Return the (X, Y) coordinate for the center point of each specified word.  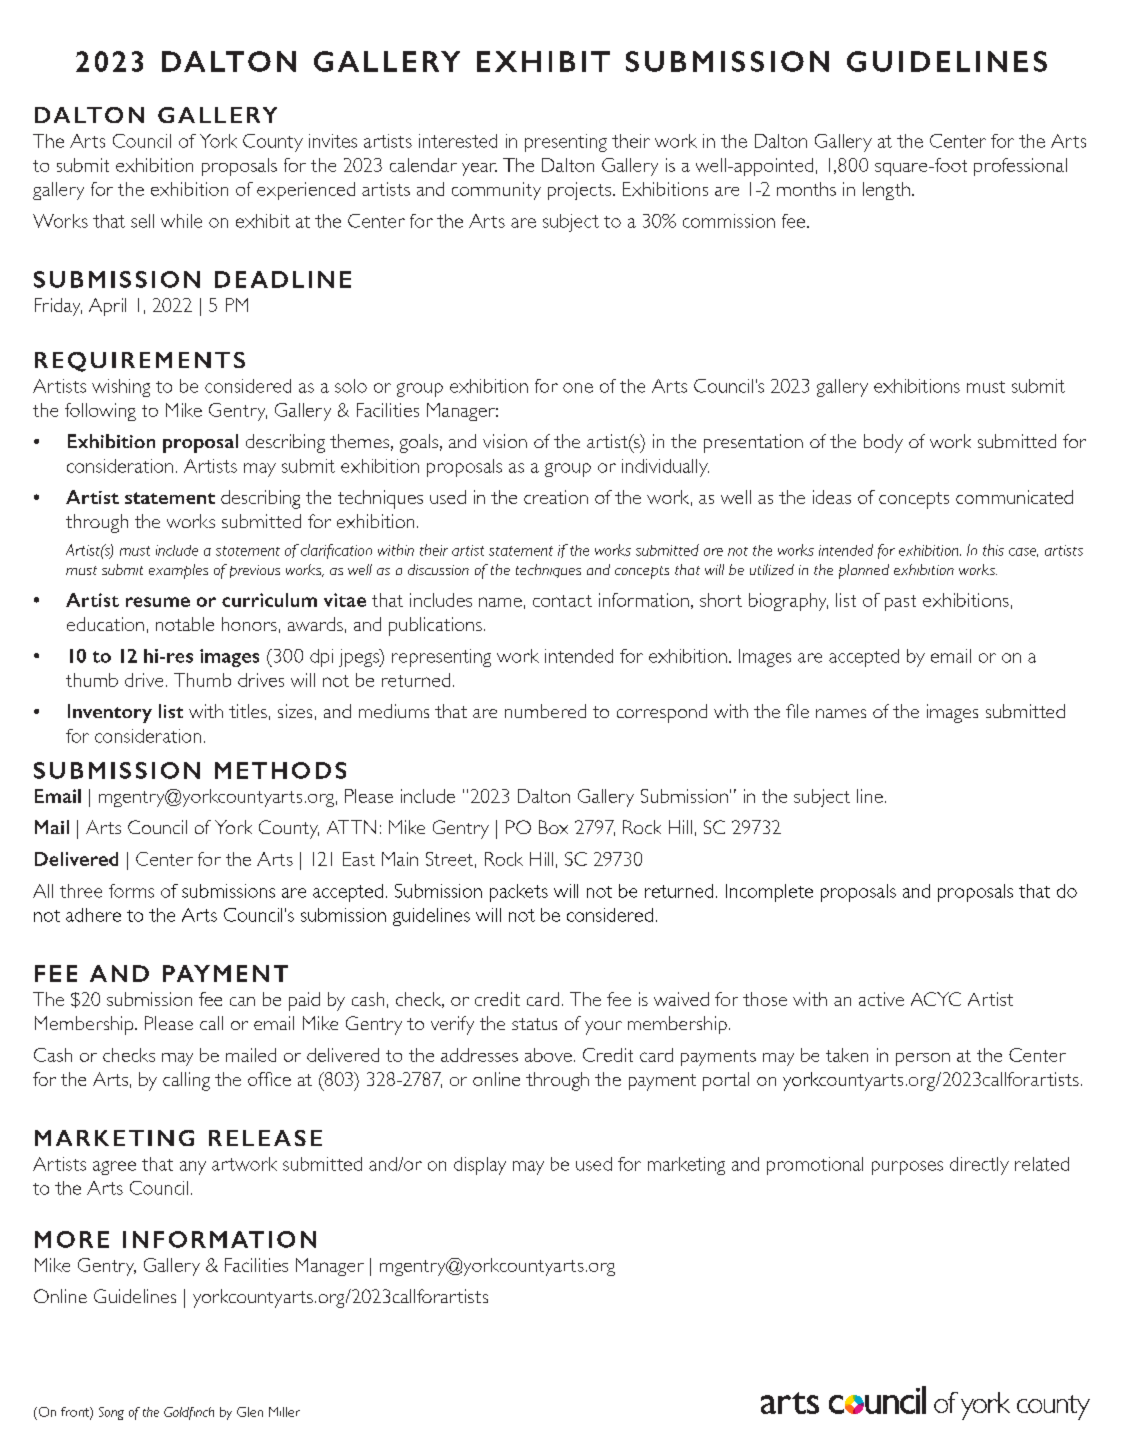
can (242, 1001)
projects (579, 191)
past (900, 603)
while (181, 221)
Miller (284, 1412)
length (886, 191)
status (534, 1024)
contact (562, 601)
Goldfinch (189, 1413)
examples (178, 571)
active (881, 999)
